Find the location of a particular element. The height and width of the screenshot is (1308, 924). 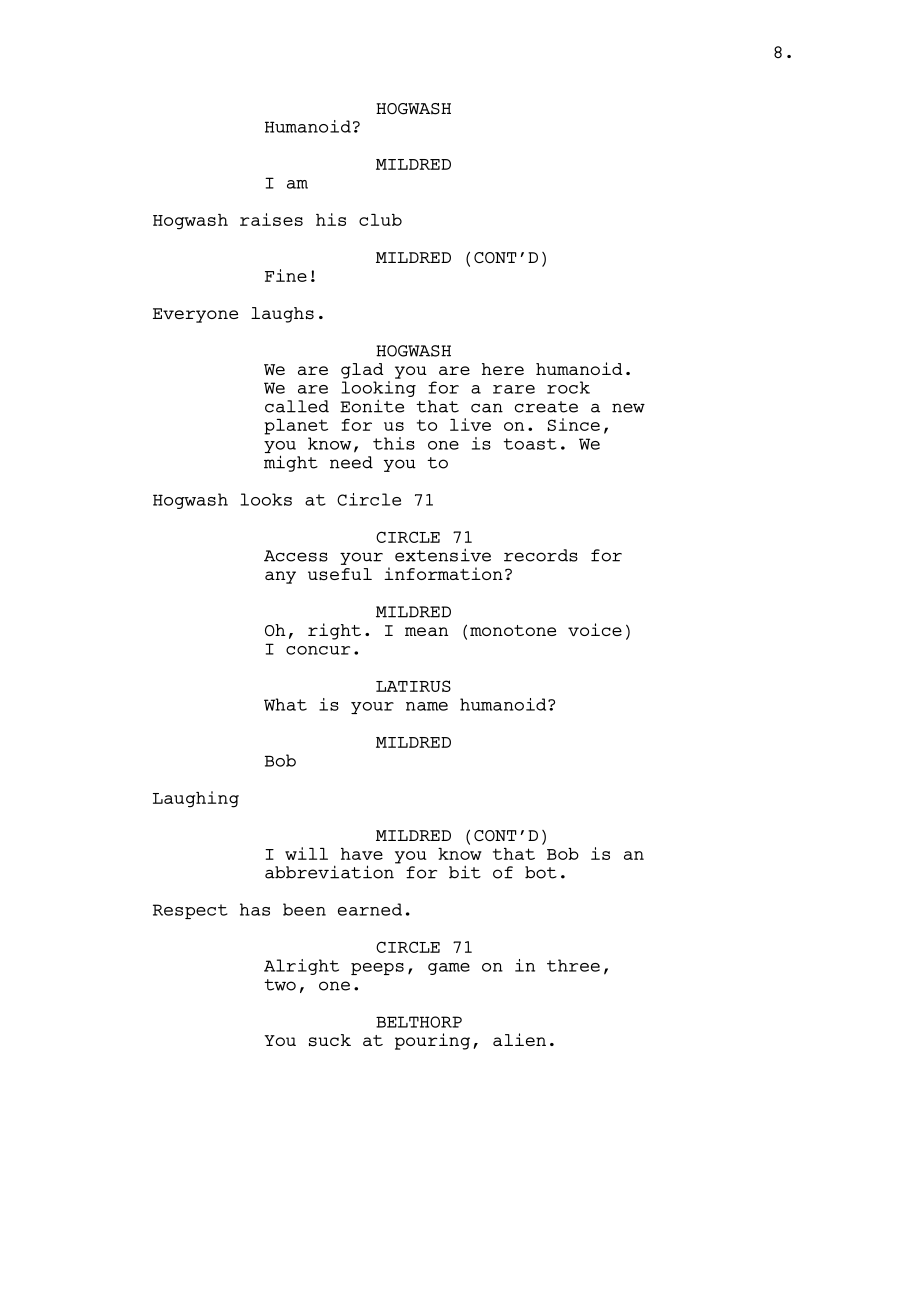

pouring is located at coordinates (432, 1041).
